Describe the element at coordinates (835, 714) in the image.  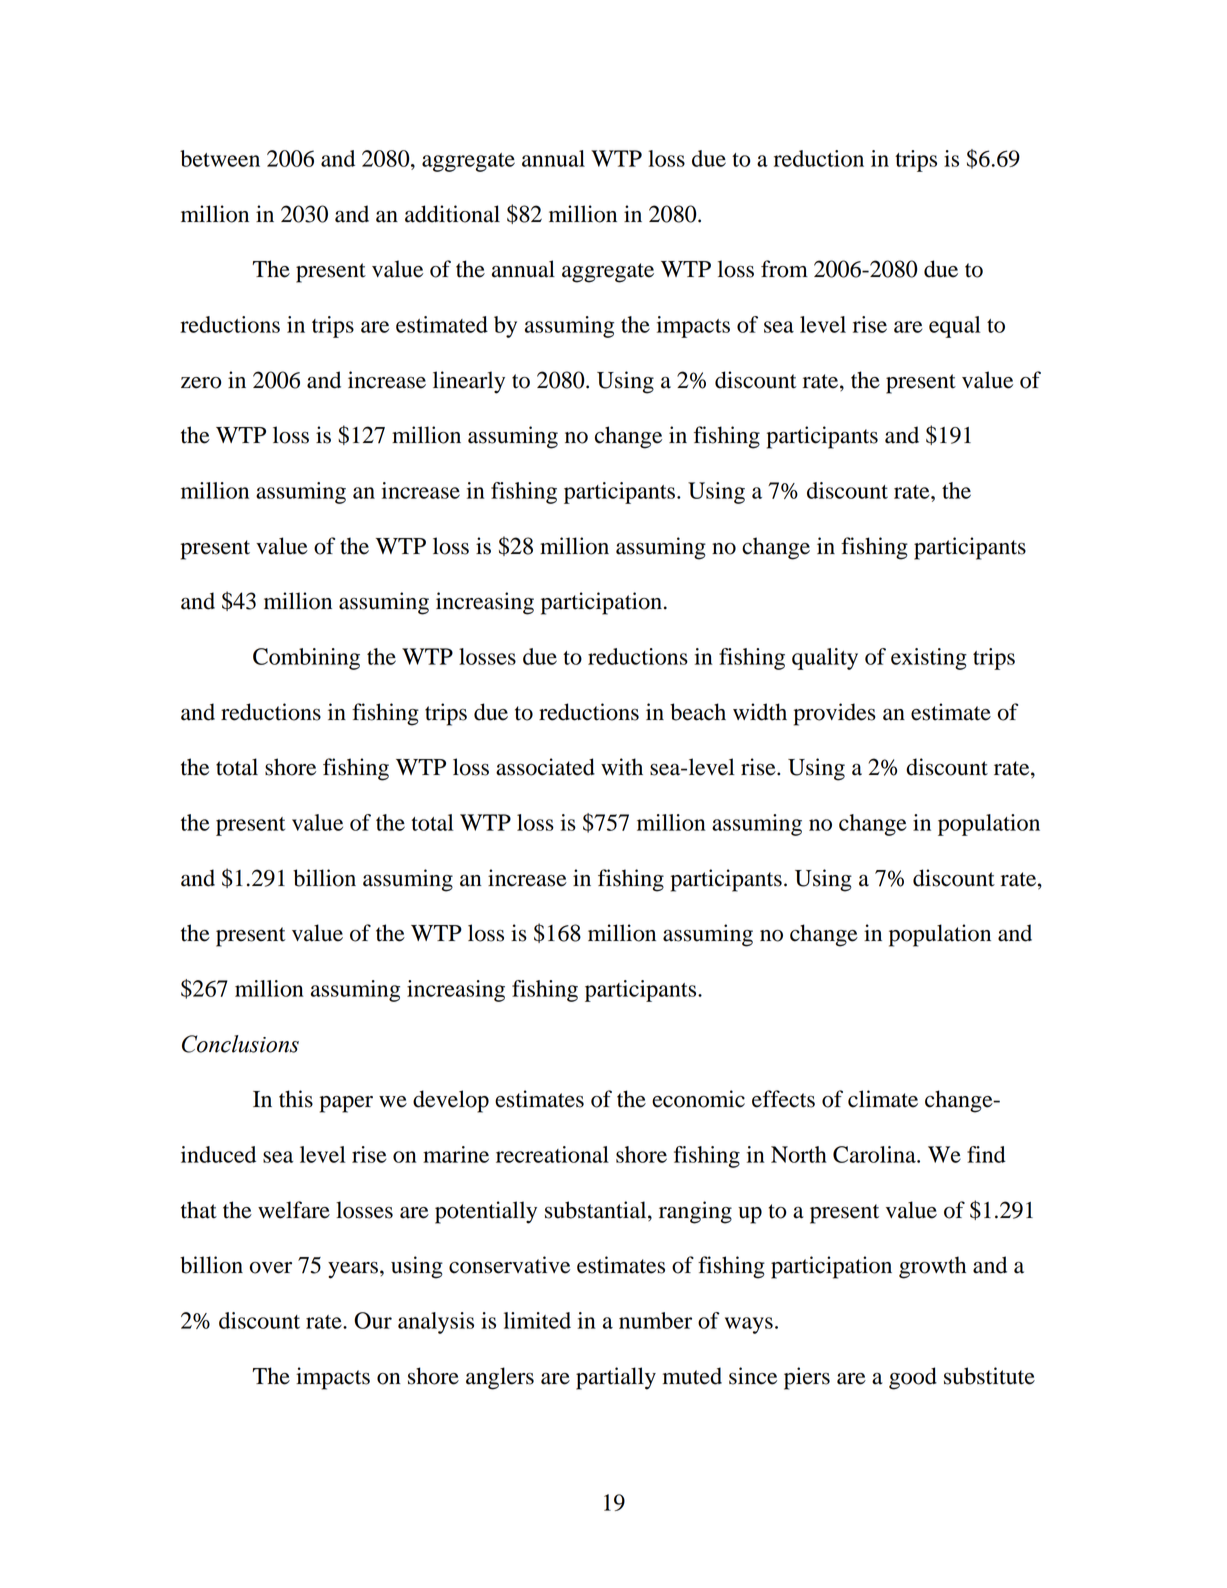
I see `provides` at that location.
